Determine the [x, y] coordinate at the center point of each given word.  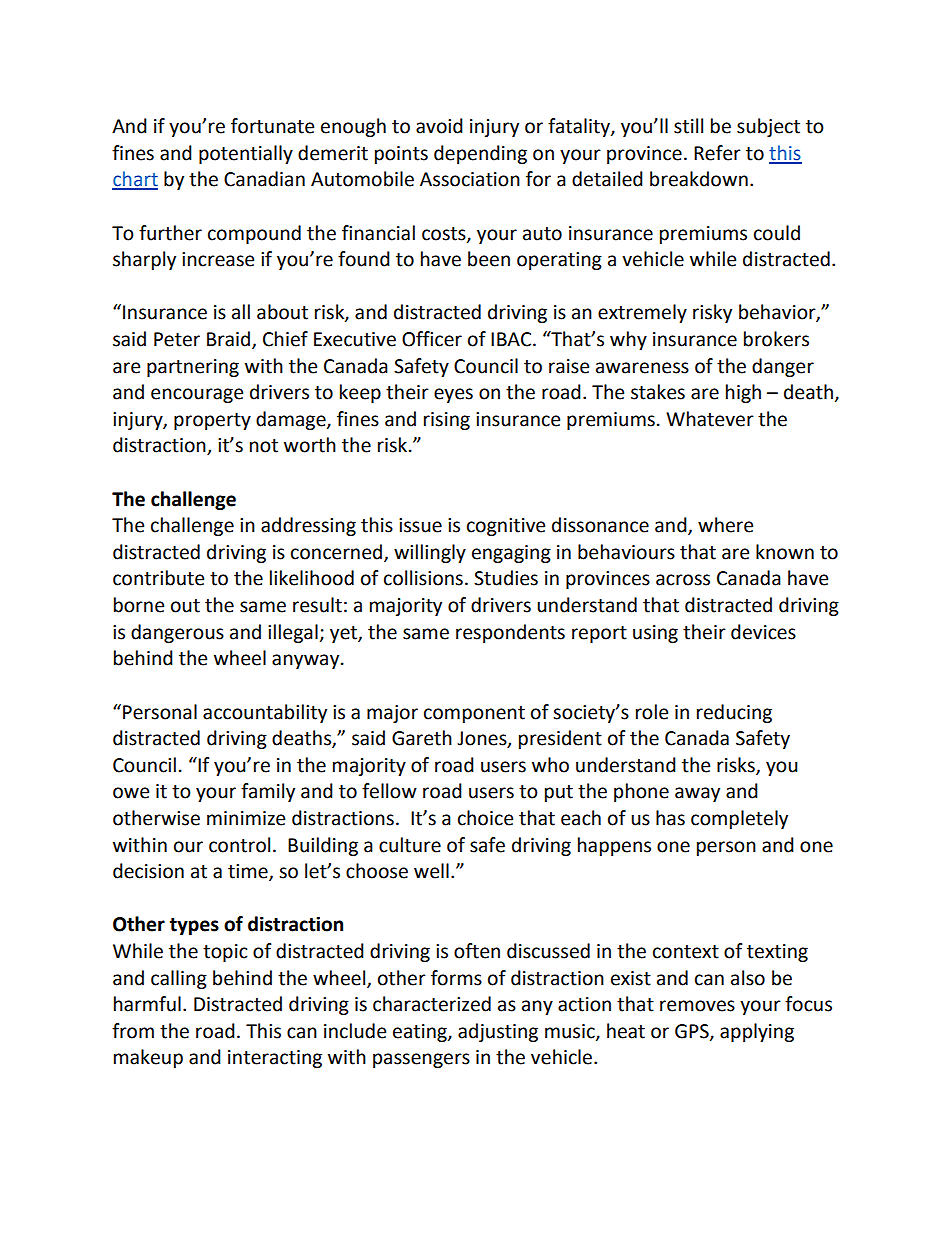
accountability [265, 713]
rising [447, 421]
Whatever [710, 419]
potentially [246, 154]
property [212, 421]
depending [480, 154]
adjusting [498, 1032]
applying [757, 1032]
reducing [734, 713]
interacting [275, 1059]
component [474, 714]
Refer [717, 153]
